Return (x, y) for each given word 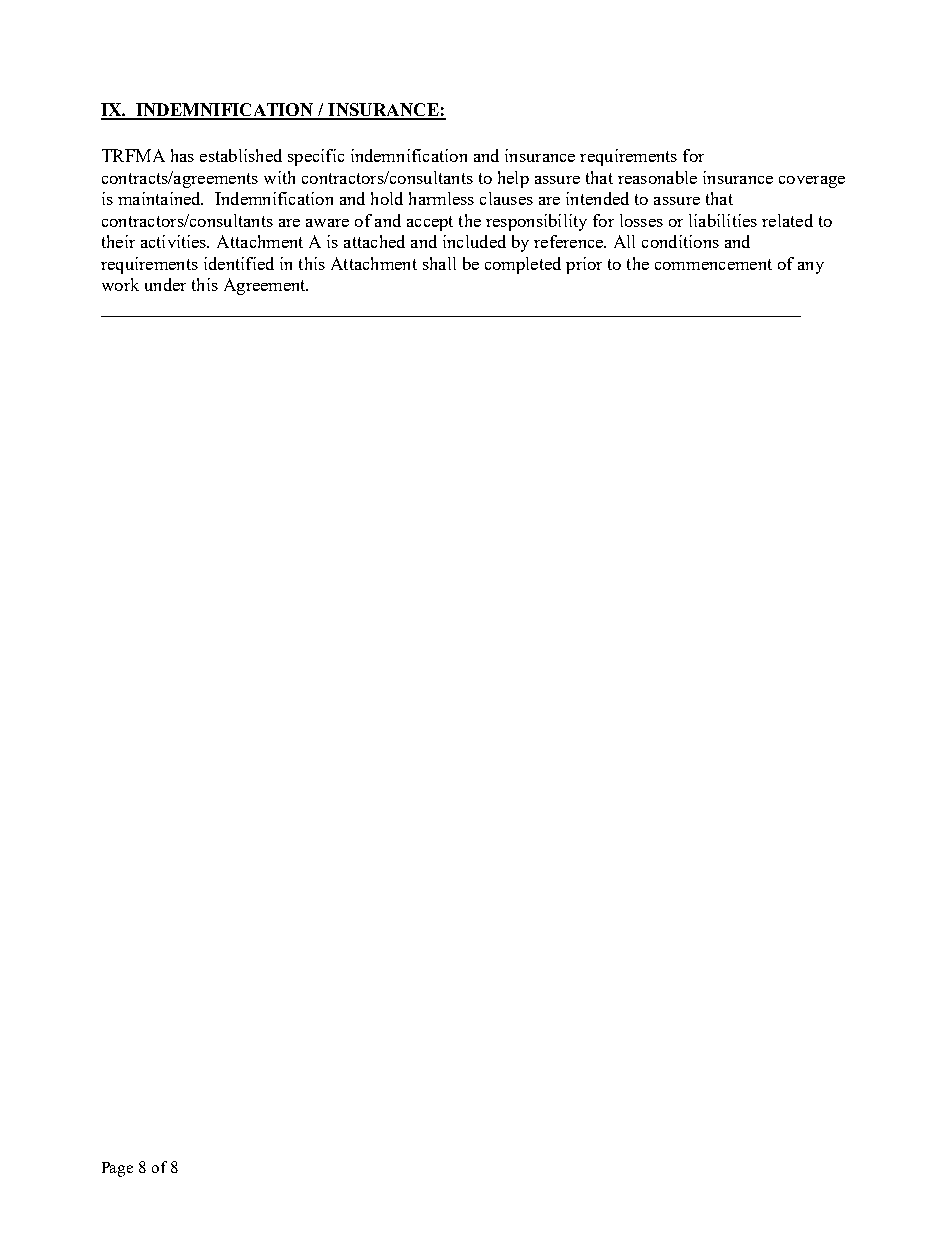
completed (523, 265)
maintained (160, 198)
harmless (441, 198)
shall (439, 263)
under (165, 284)
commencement (713, 264)
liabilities (723, 220)
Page (117, 1169)
